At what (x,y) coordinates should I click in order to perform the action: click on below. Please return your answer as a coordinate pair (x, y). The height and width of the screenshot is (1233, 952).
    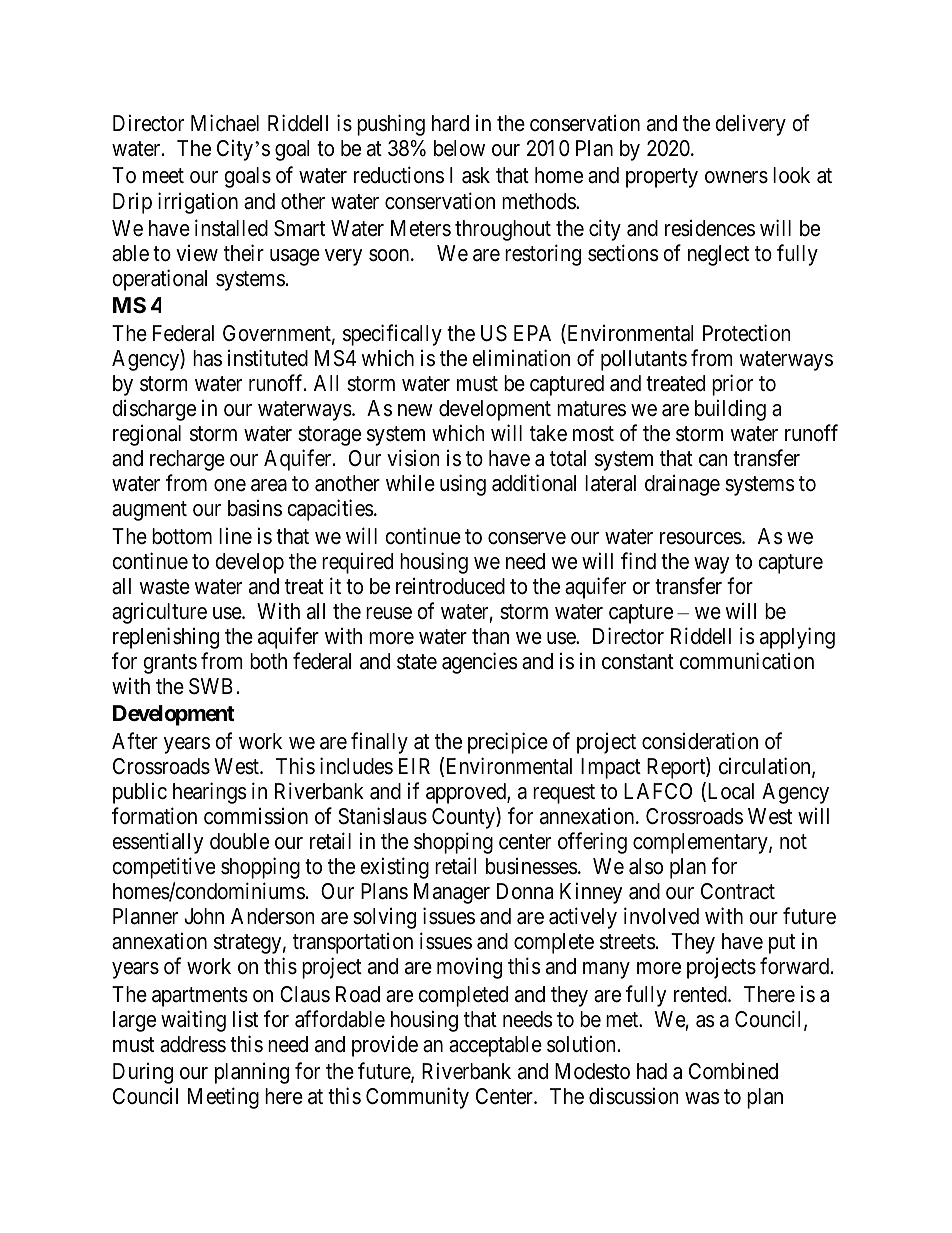
    Looking at the image, I should click on (459, 148).
